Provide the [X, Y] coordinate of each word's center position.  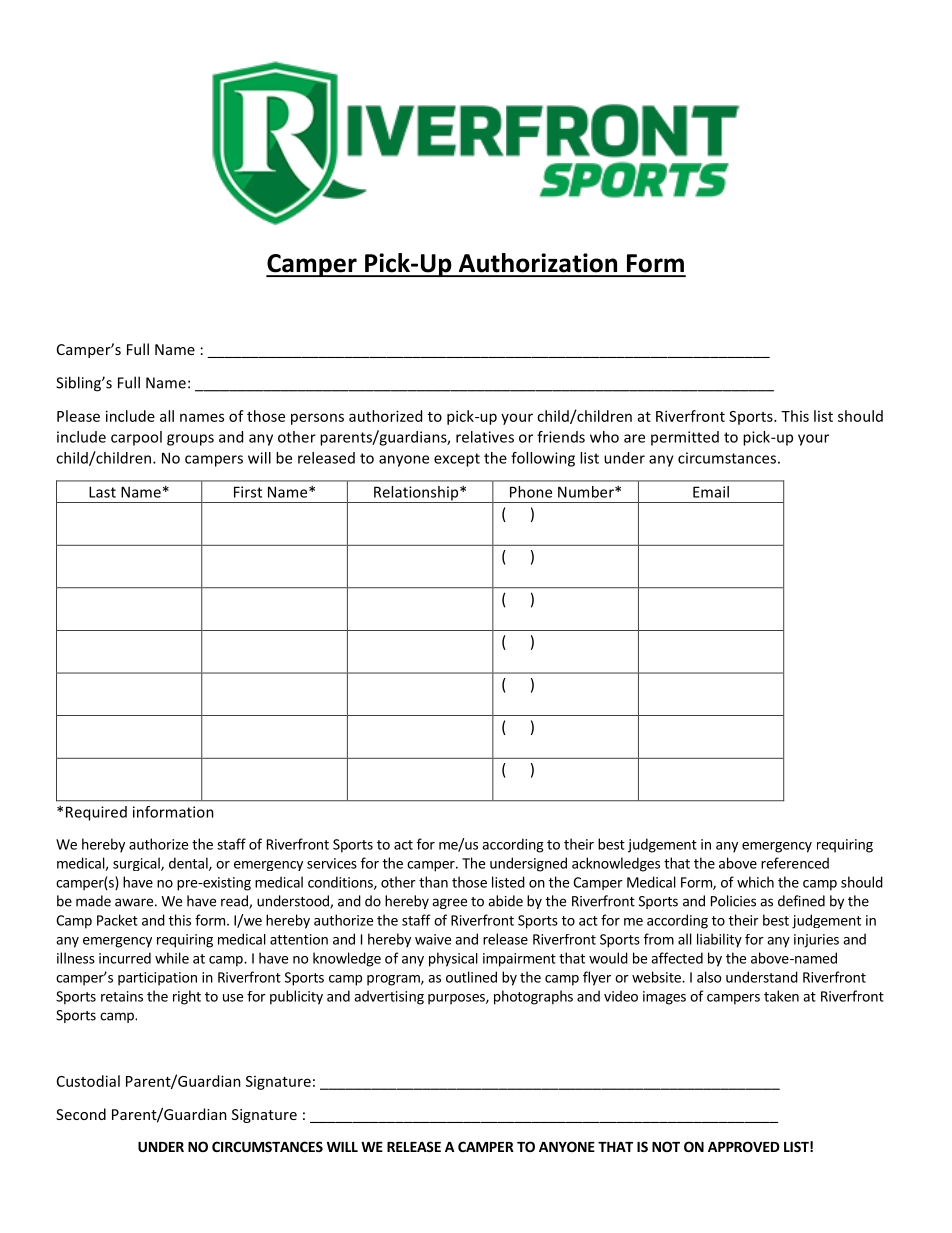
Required [96, 813]
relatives [485, 437]
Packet [117, 920]
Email [711, 492]
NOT [666, 1146]
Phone [531, 492]
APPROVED [744, 1146]
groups [190, 440]
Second [81, 1114]
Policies [733, 901]
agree [449, 903]
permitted [685, 438]
